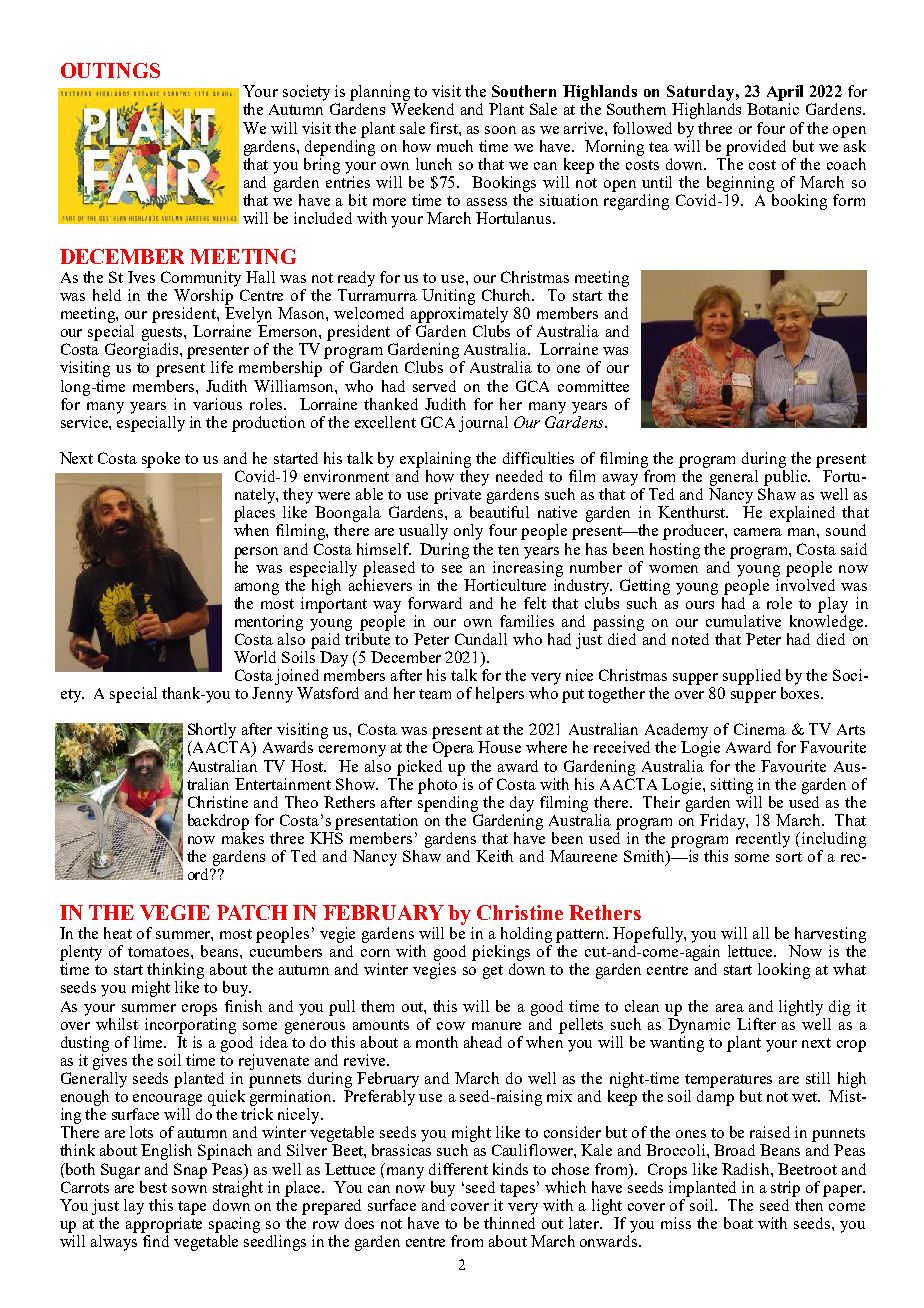 The height and width of the screenshot is (1308, 924). What do you see at coordinates (509, 1221) in the screenshot?
I see `thinned` at bounding box center [509, 1221].
